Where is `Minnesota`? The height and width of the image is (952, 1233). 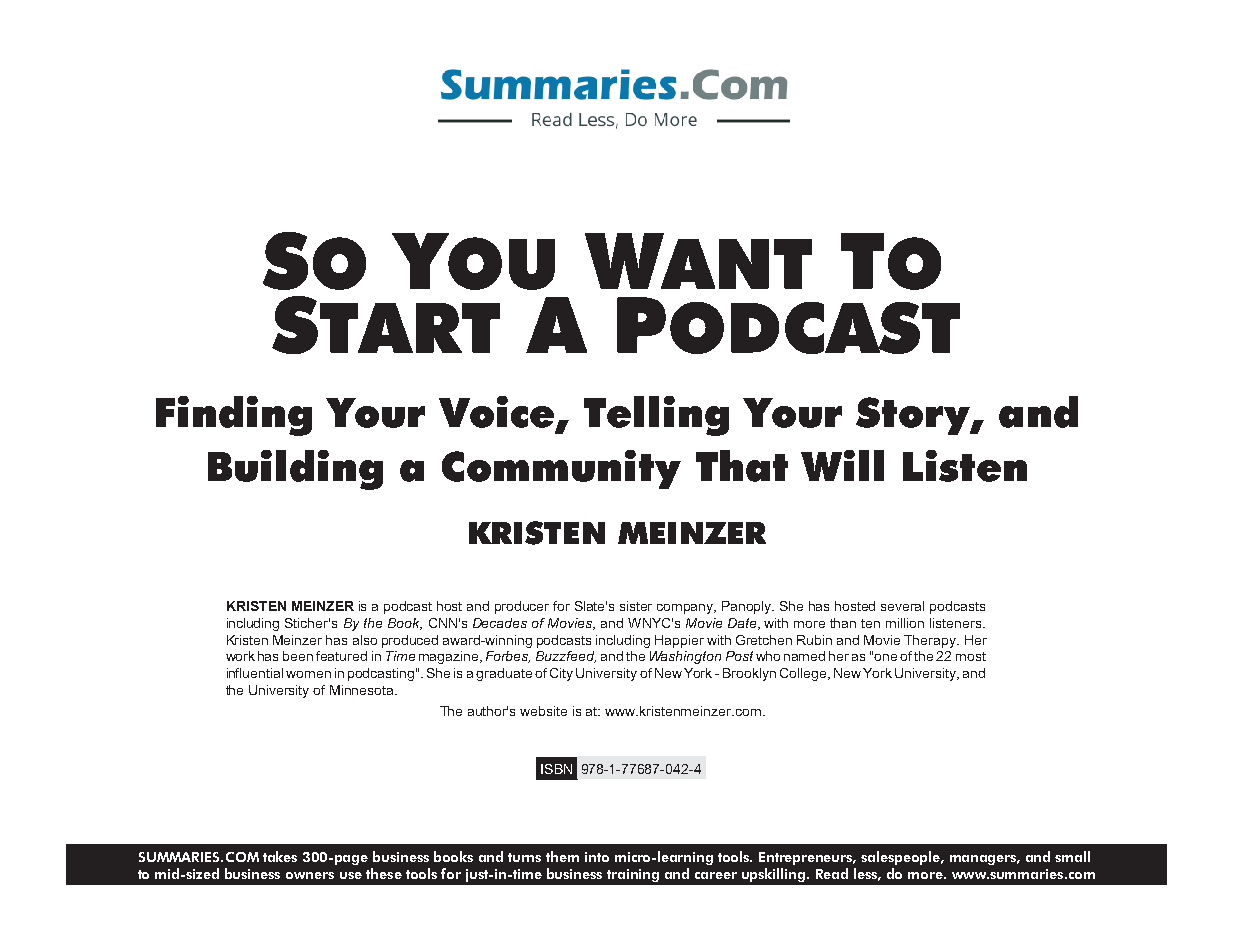
Minnesota is located at coordinates (363, 690).
